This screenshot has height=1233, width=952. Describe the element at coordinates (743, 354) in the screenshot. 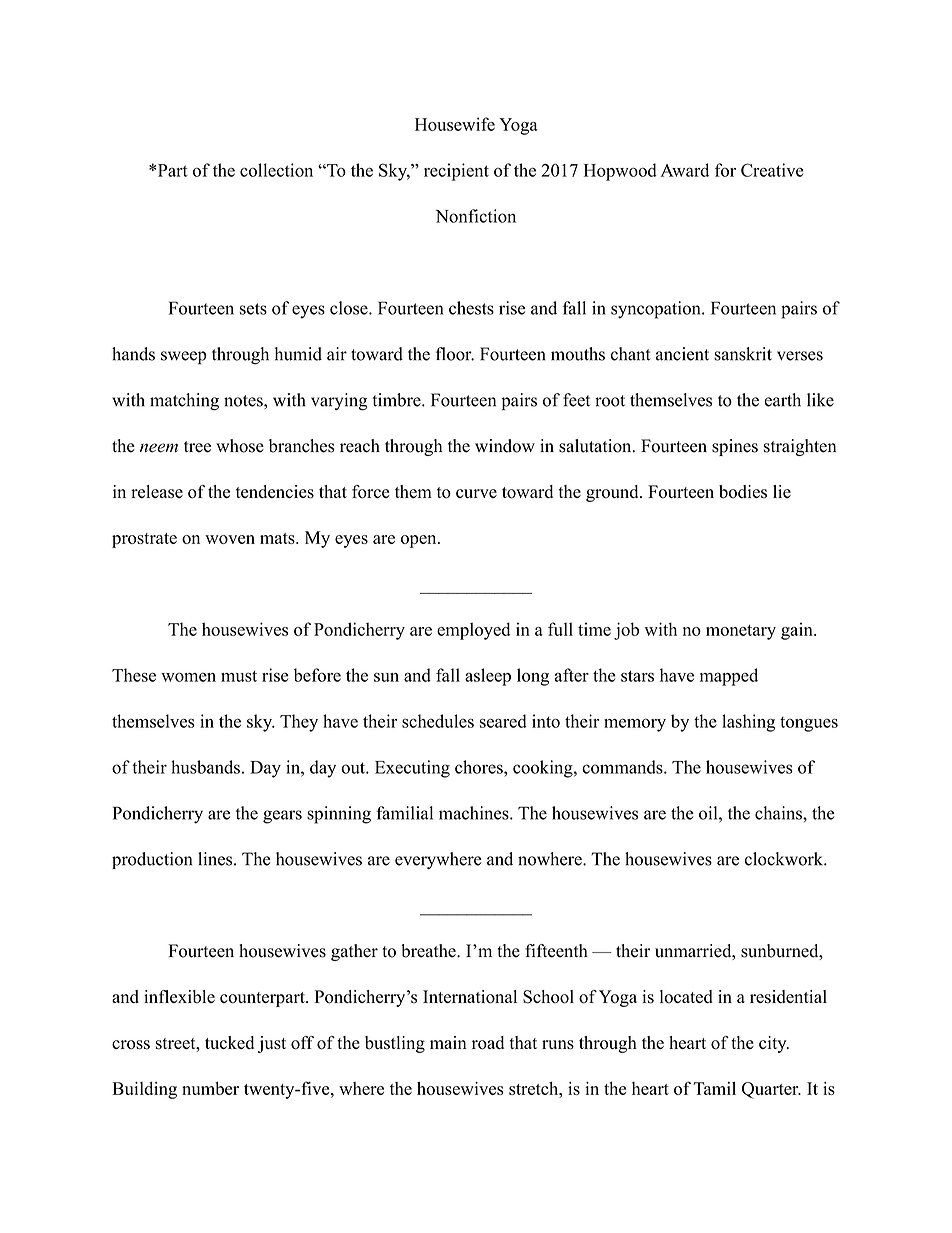

I see `sanskrit` at that location.
